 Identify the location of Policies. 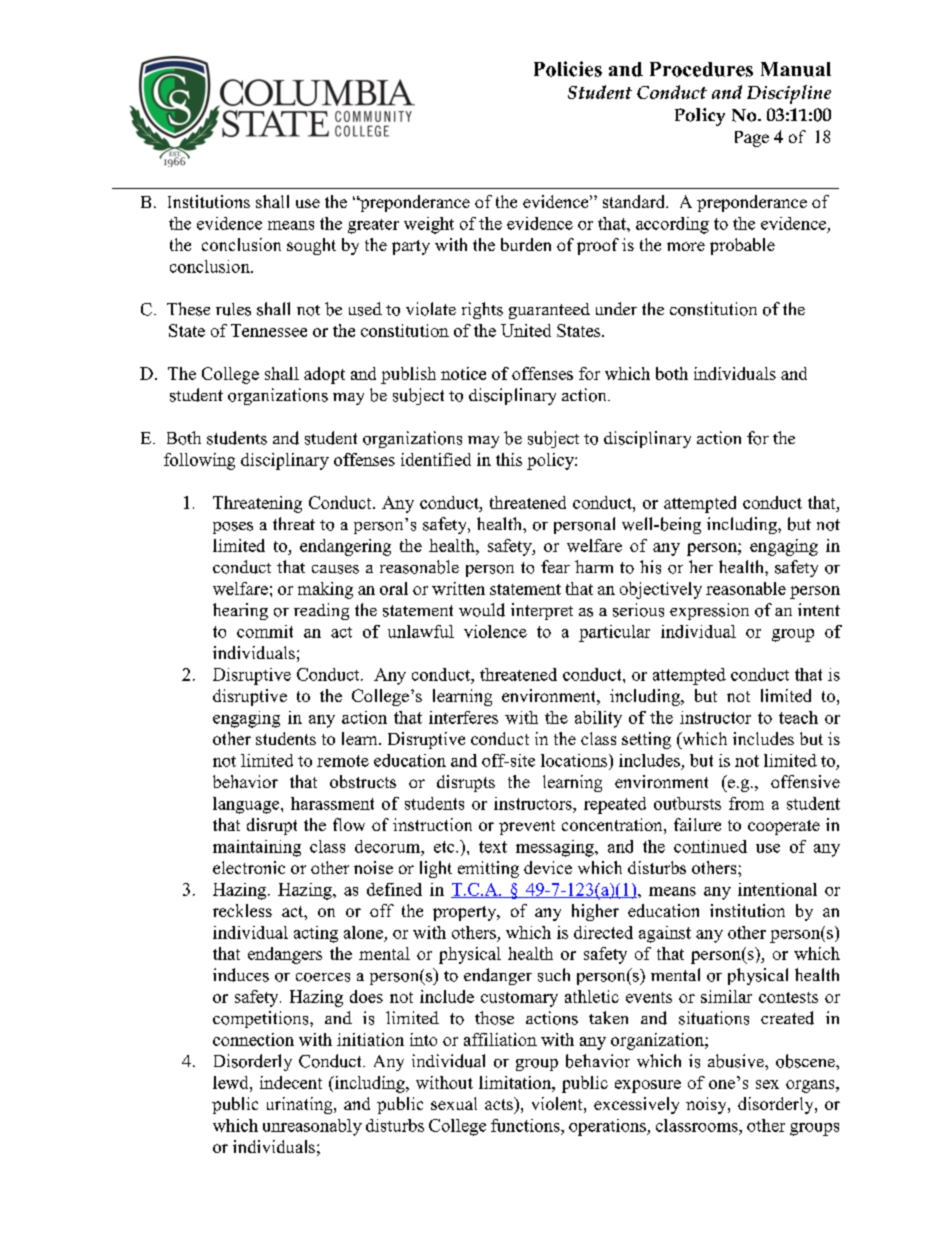
(568, 69).
